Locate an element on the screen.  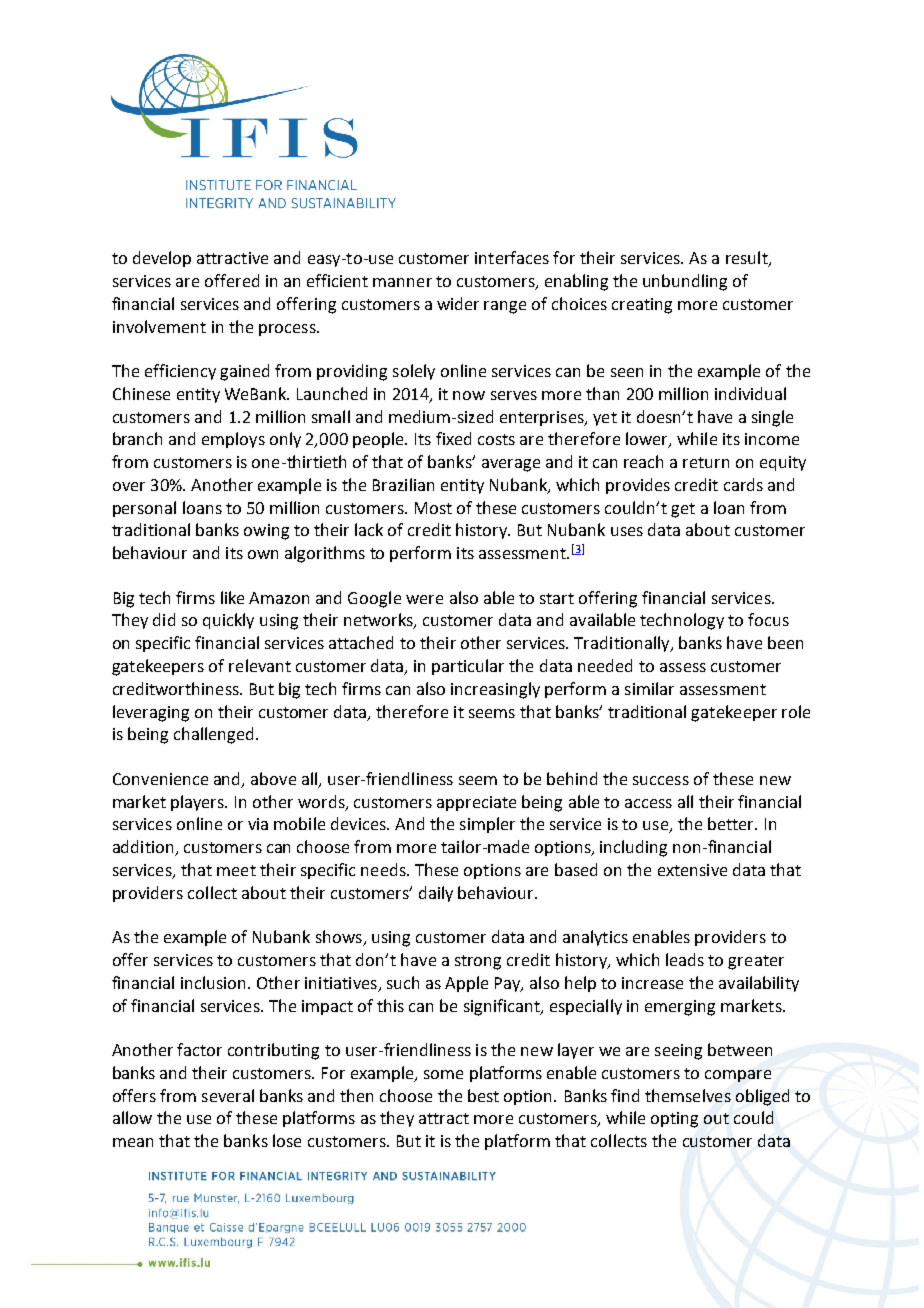
wider is located at coordinates (458, 303).
